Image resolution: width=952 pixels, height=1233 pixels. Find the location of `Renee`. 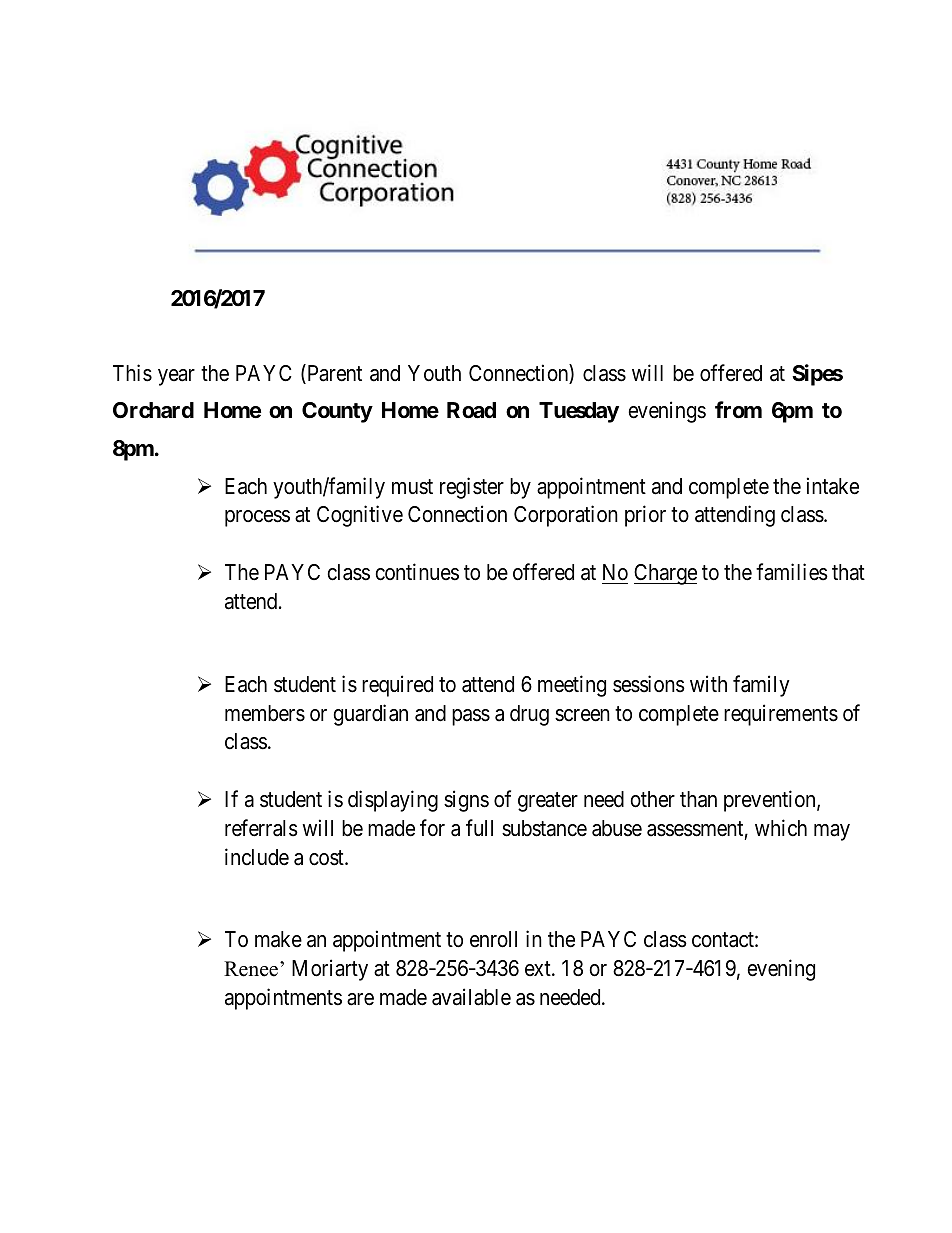

Renee is located at coordinates (252, 969).
